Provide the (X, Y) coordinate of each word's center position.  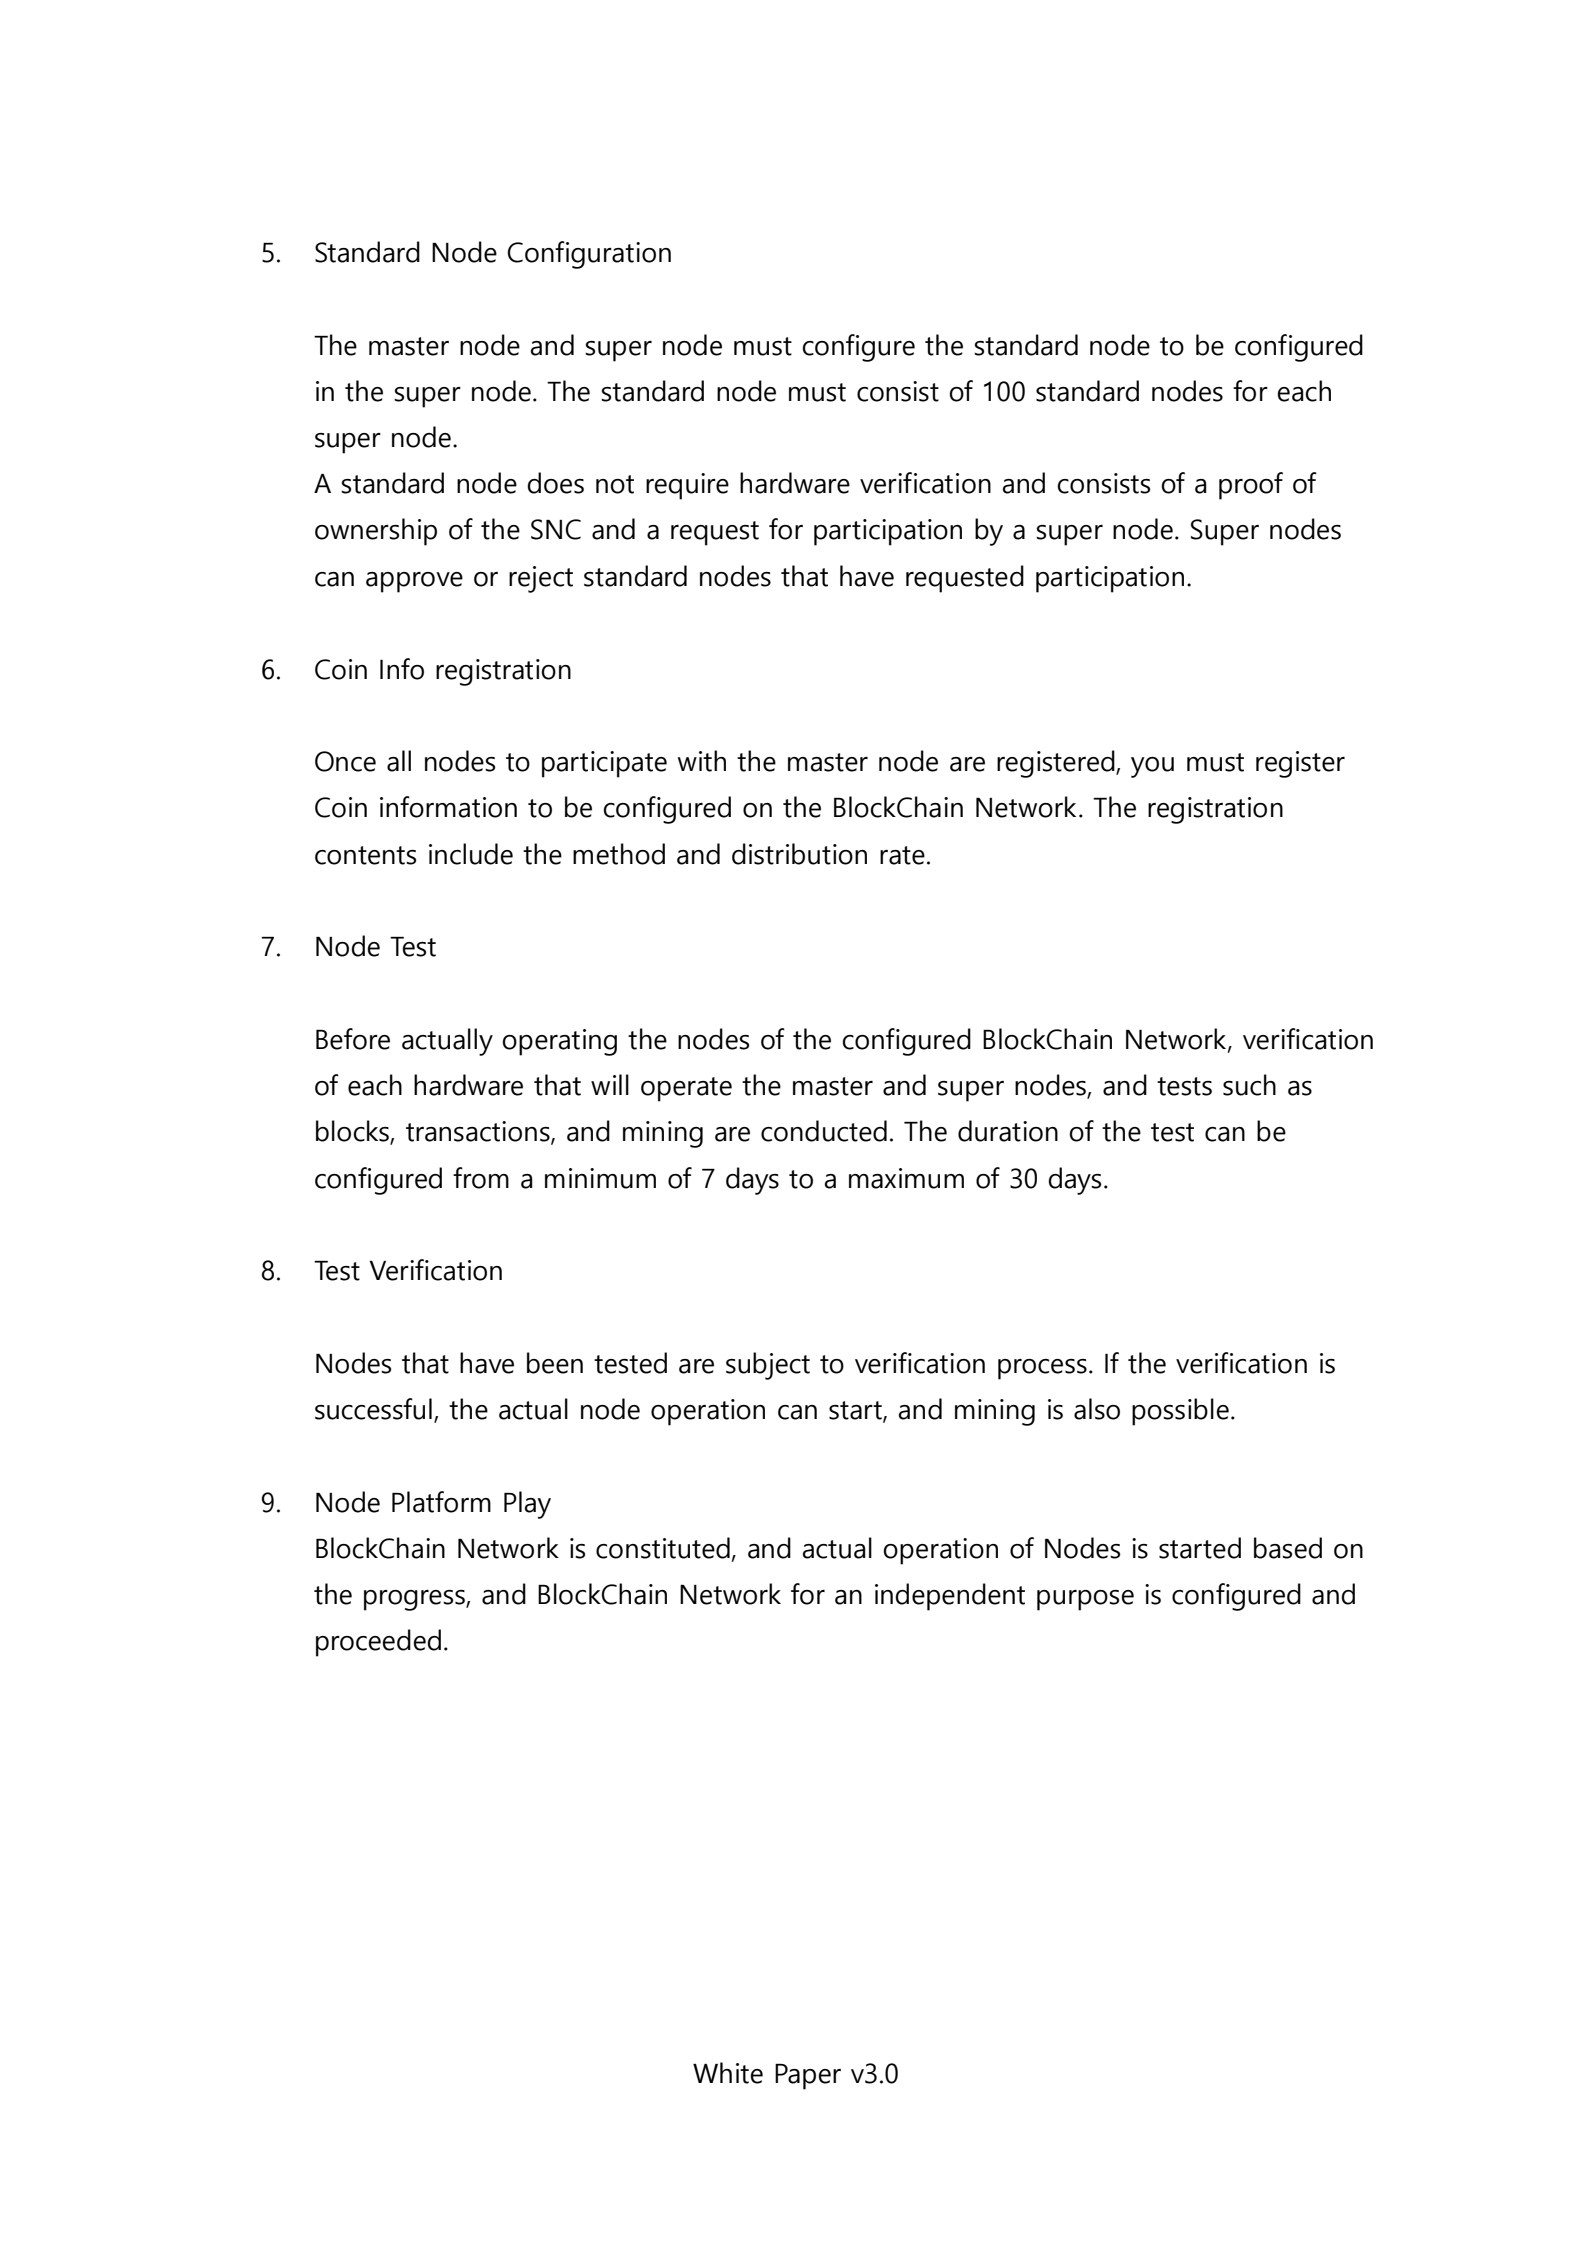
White (728, 2073)
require (687, 486)
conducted (824, 1131)
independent (950, 1597)
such (1249, 1085)
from (481, 1178)
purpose (1085, 1600)
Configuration (589, 255)
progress (415, 1600)
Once (345, 761)
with (702, 761)
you (1152, 767)
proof (1251, 486)
